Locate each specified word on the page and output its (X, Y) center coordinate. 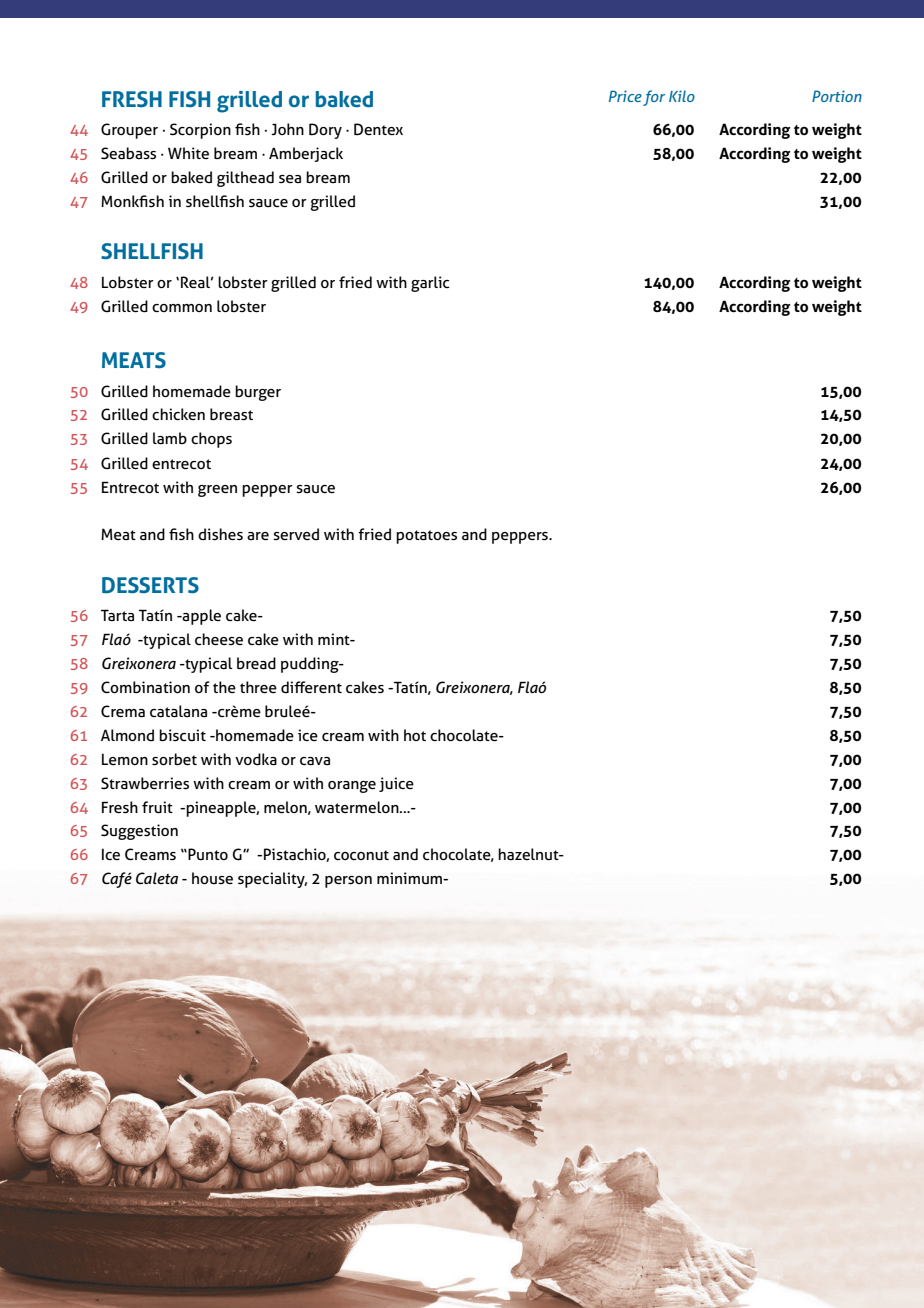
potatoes (426, 537)
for (654, 98)
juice (396, 784)
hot (415, 735)
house (212, 878)
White (188, 153)
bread (256, 663)
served (296, 534)
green (217, 491)
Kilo (682, 96)
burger (258, 393)
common (182, 308)
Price (625, 96)
